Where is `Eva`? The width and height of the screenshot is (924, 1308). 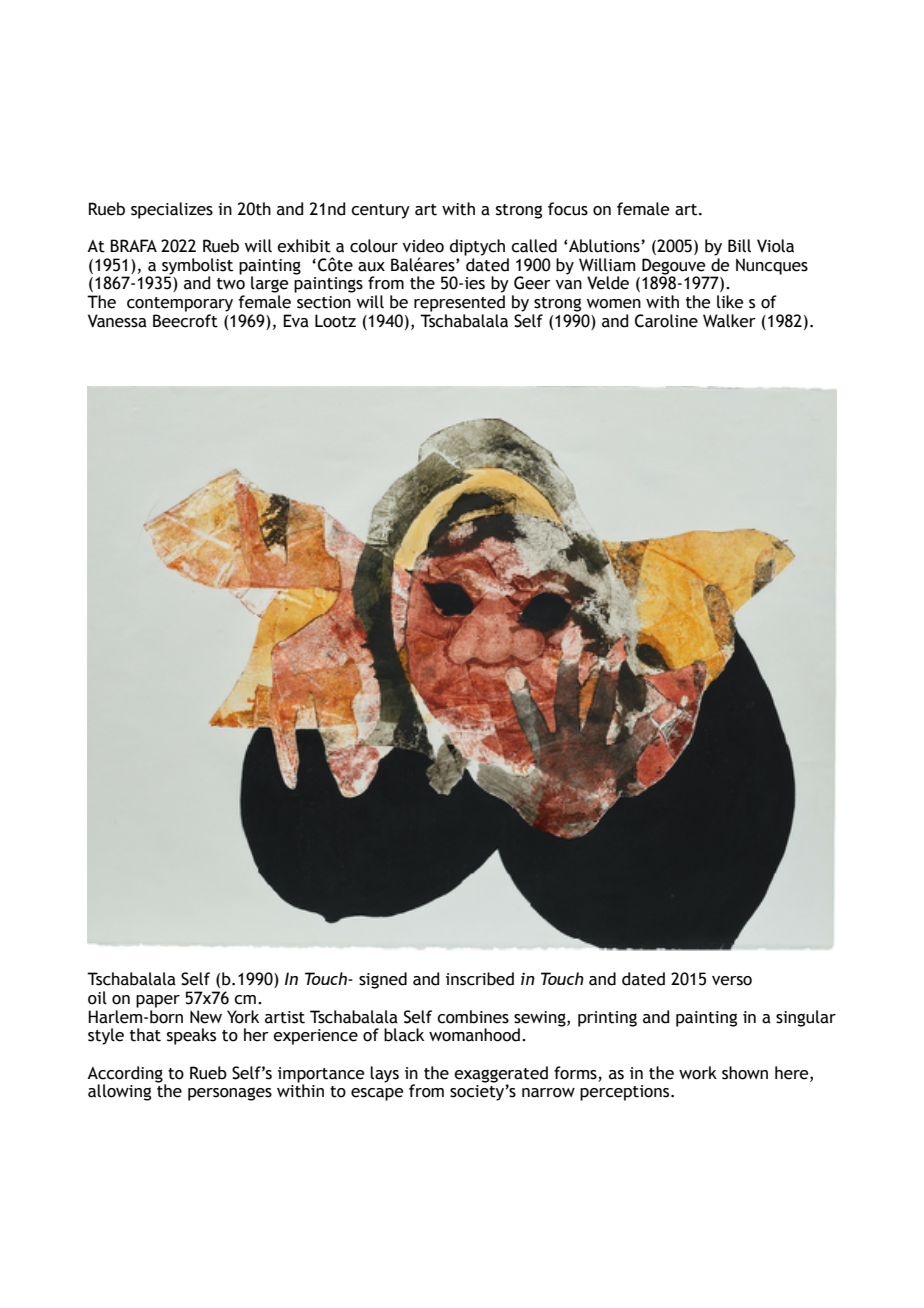
Eva is located at coordinates (296, 321).
